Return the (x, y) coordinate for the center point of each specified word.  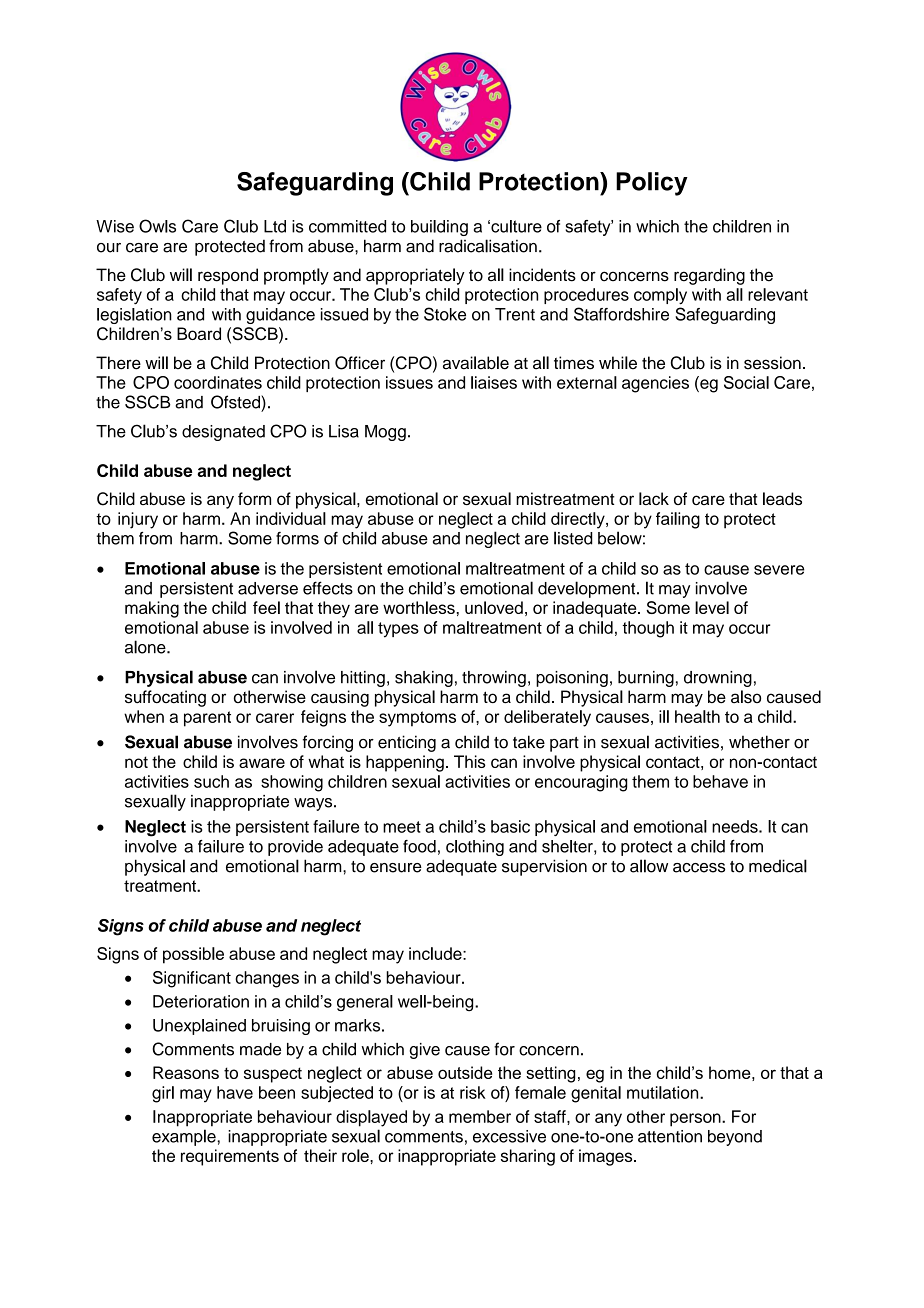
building (439, 228)
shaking (424, 679)
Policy (652, 184)
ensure (396, 868)
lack (654, 498)
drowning (718, 679)
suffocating (165, 698)
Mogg (385, 433)
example (185, 1137)
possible (193, 955)
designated (223, 433)
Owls (157, 226)
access (699, 868)
